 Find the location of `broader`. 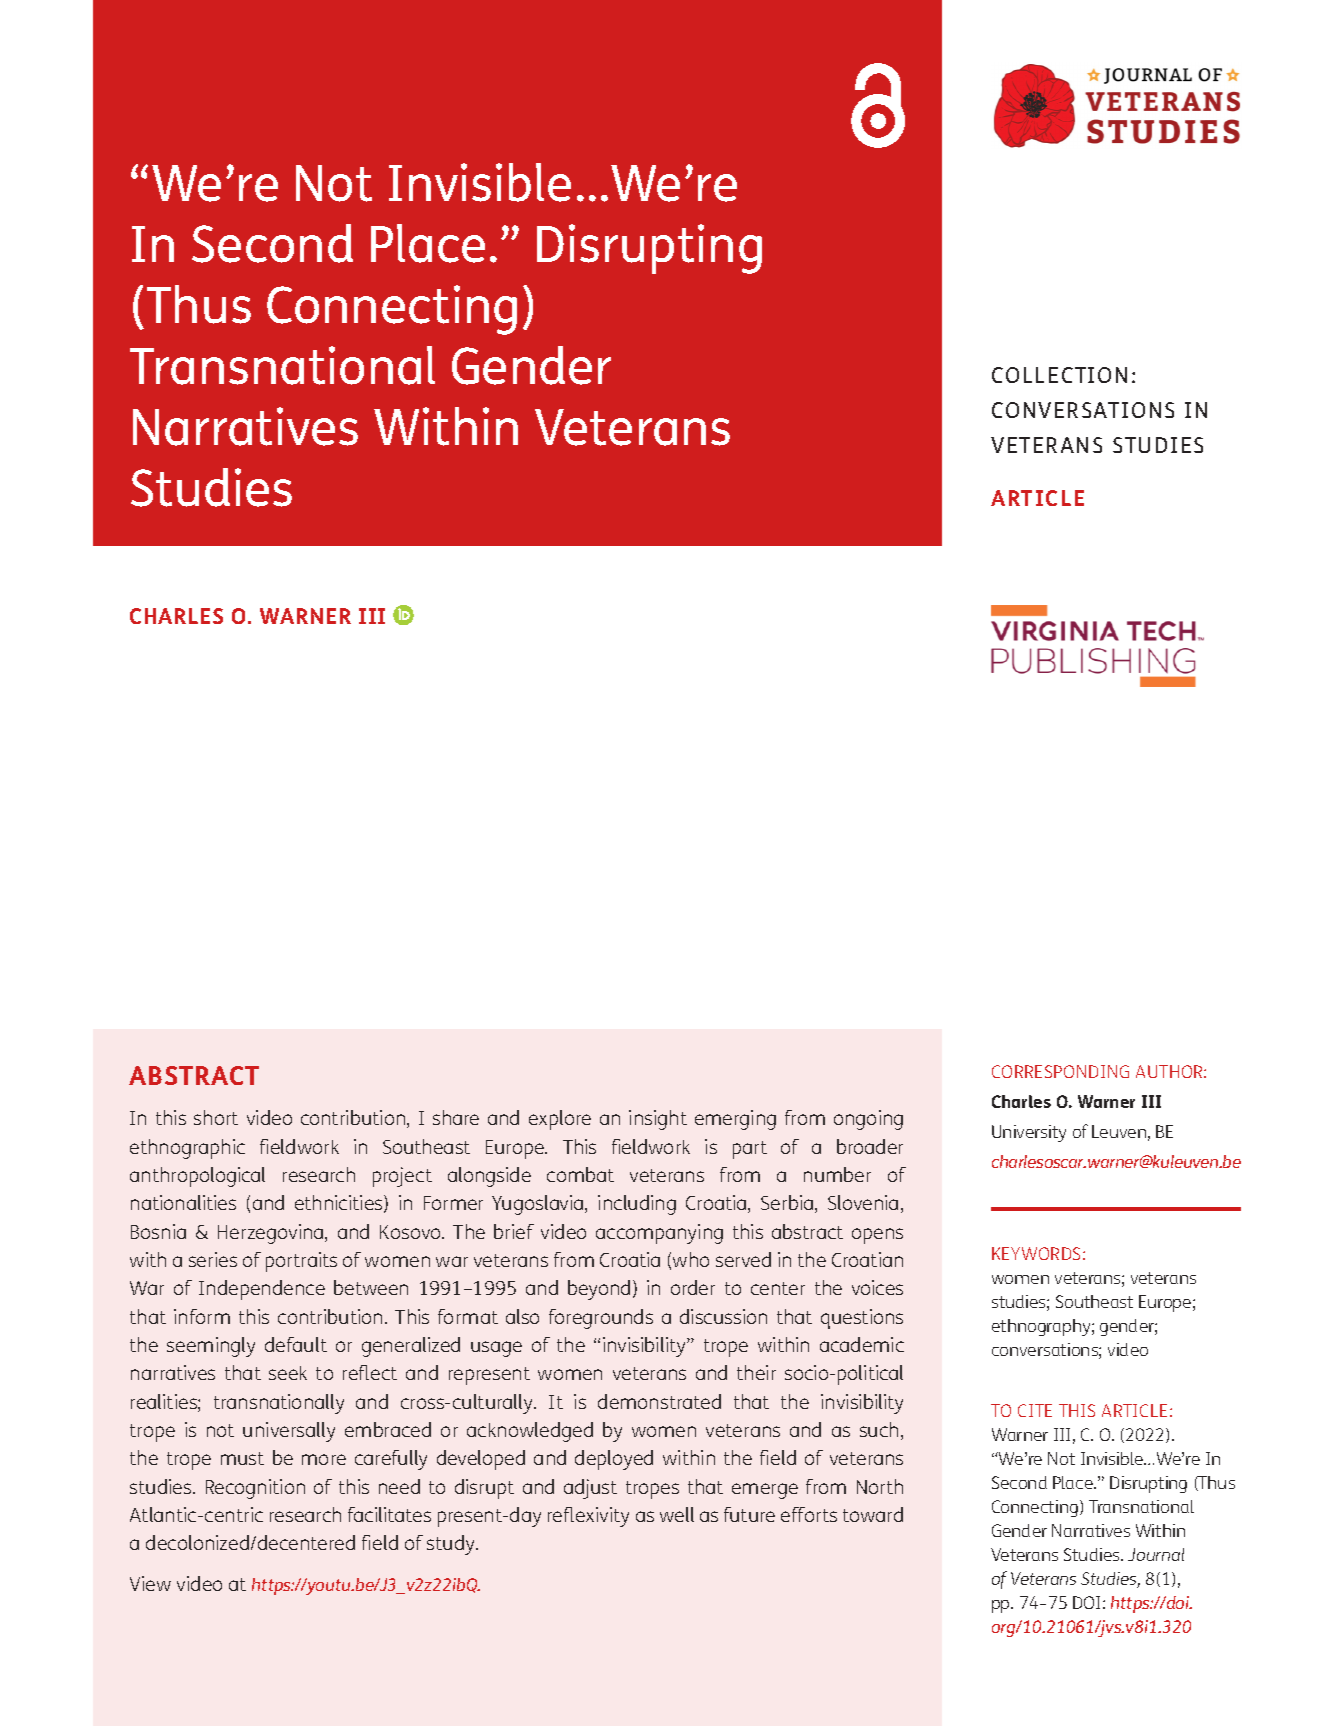

broader is located at coordinates (870, 1146).
